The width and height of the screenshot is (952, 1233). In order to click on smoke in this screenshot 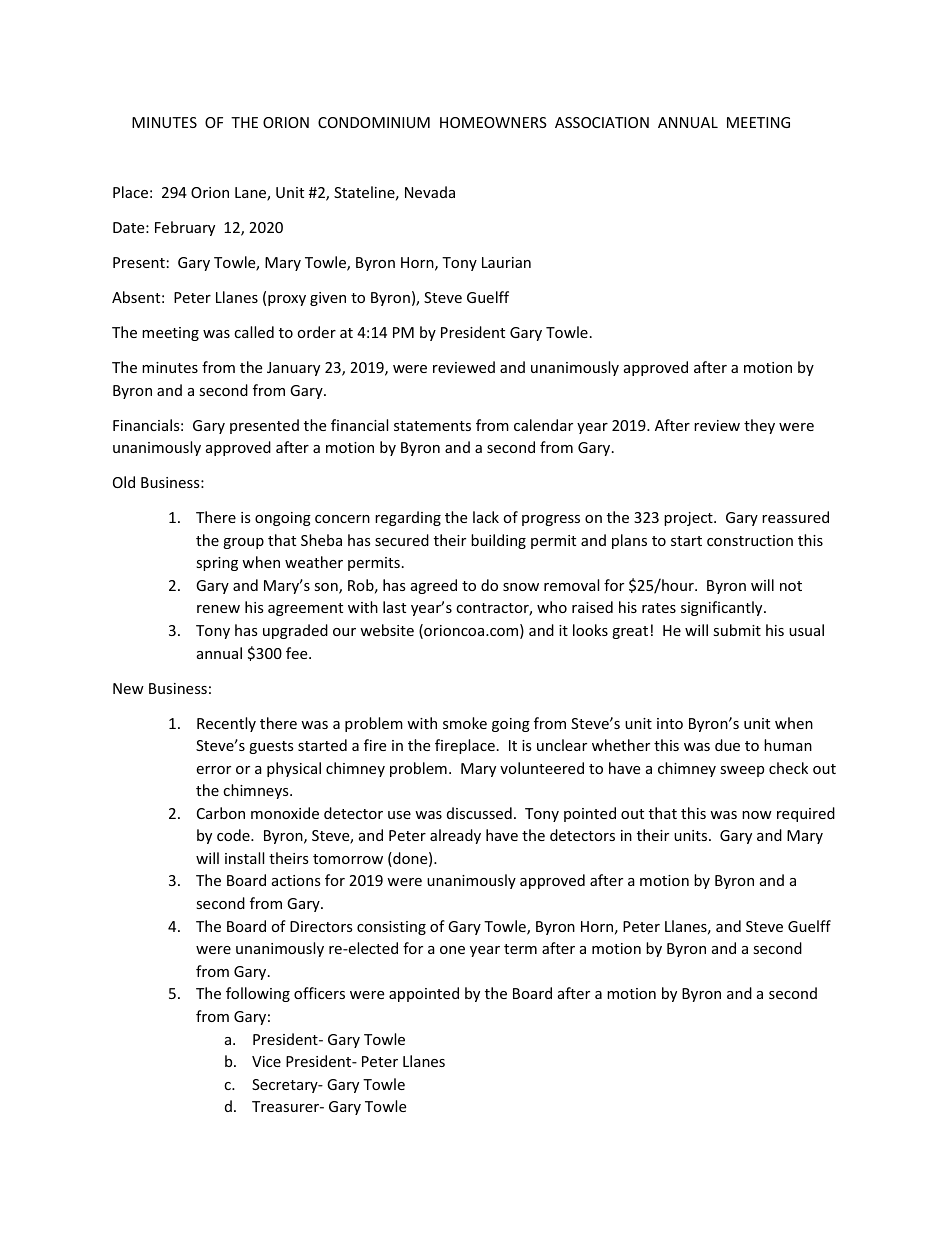, I will do `click(465, 723)`.
